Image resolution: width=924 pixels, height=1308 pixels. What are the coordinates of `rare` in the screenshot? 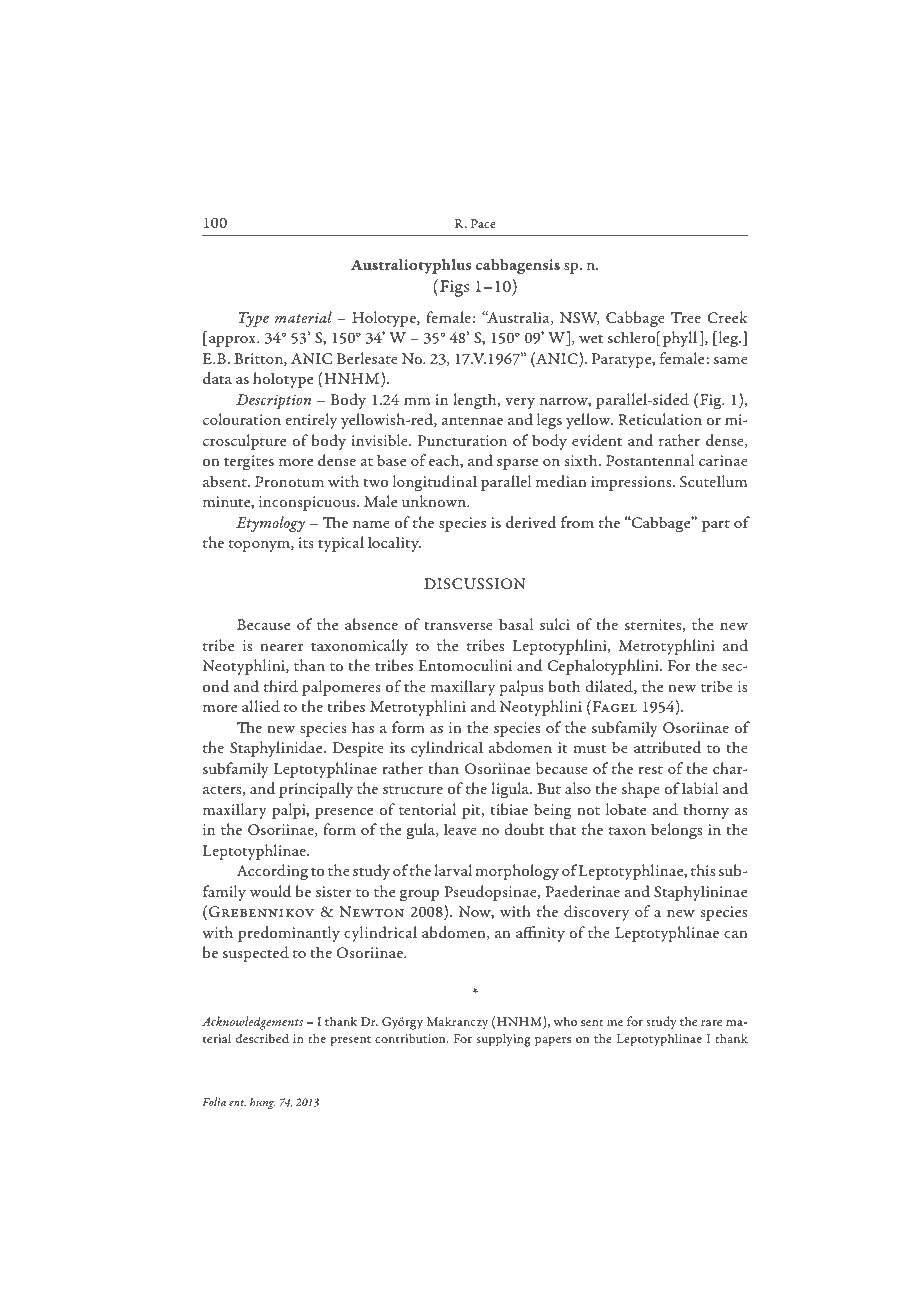 It's located at (711, 1023).
